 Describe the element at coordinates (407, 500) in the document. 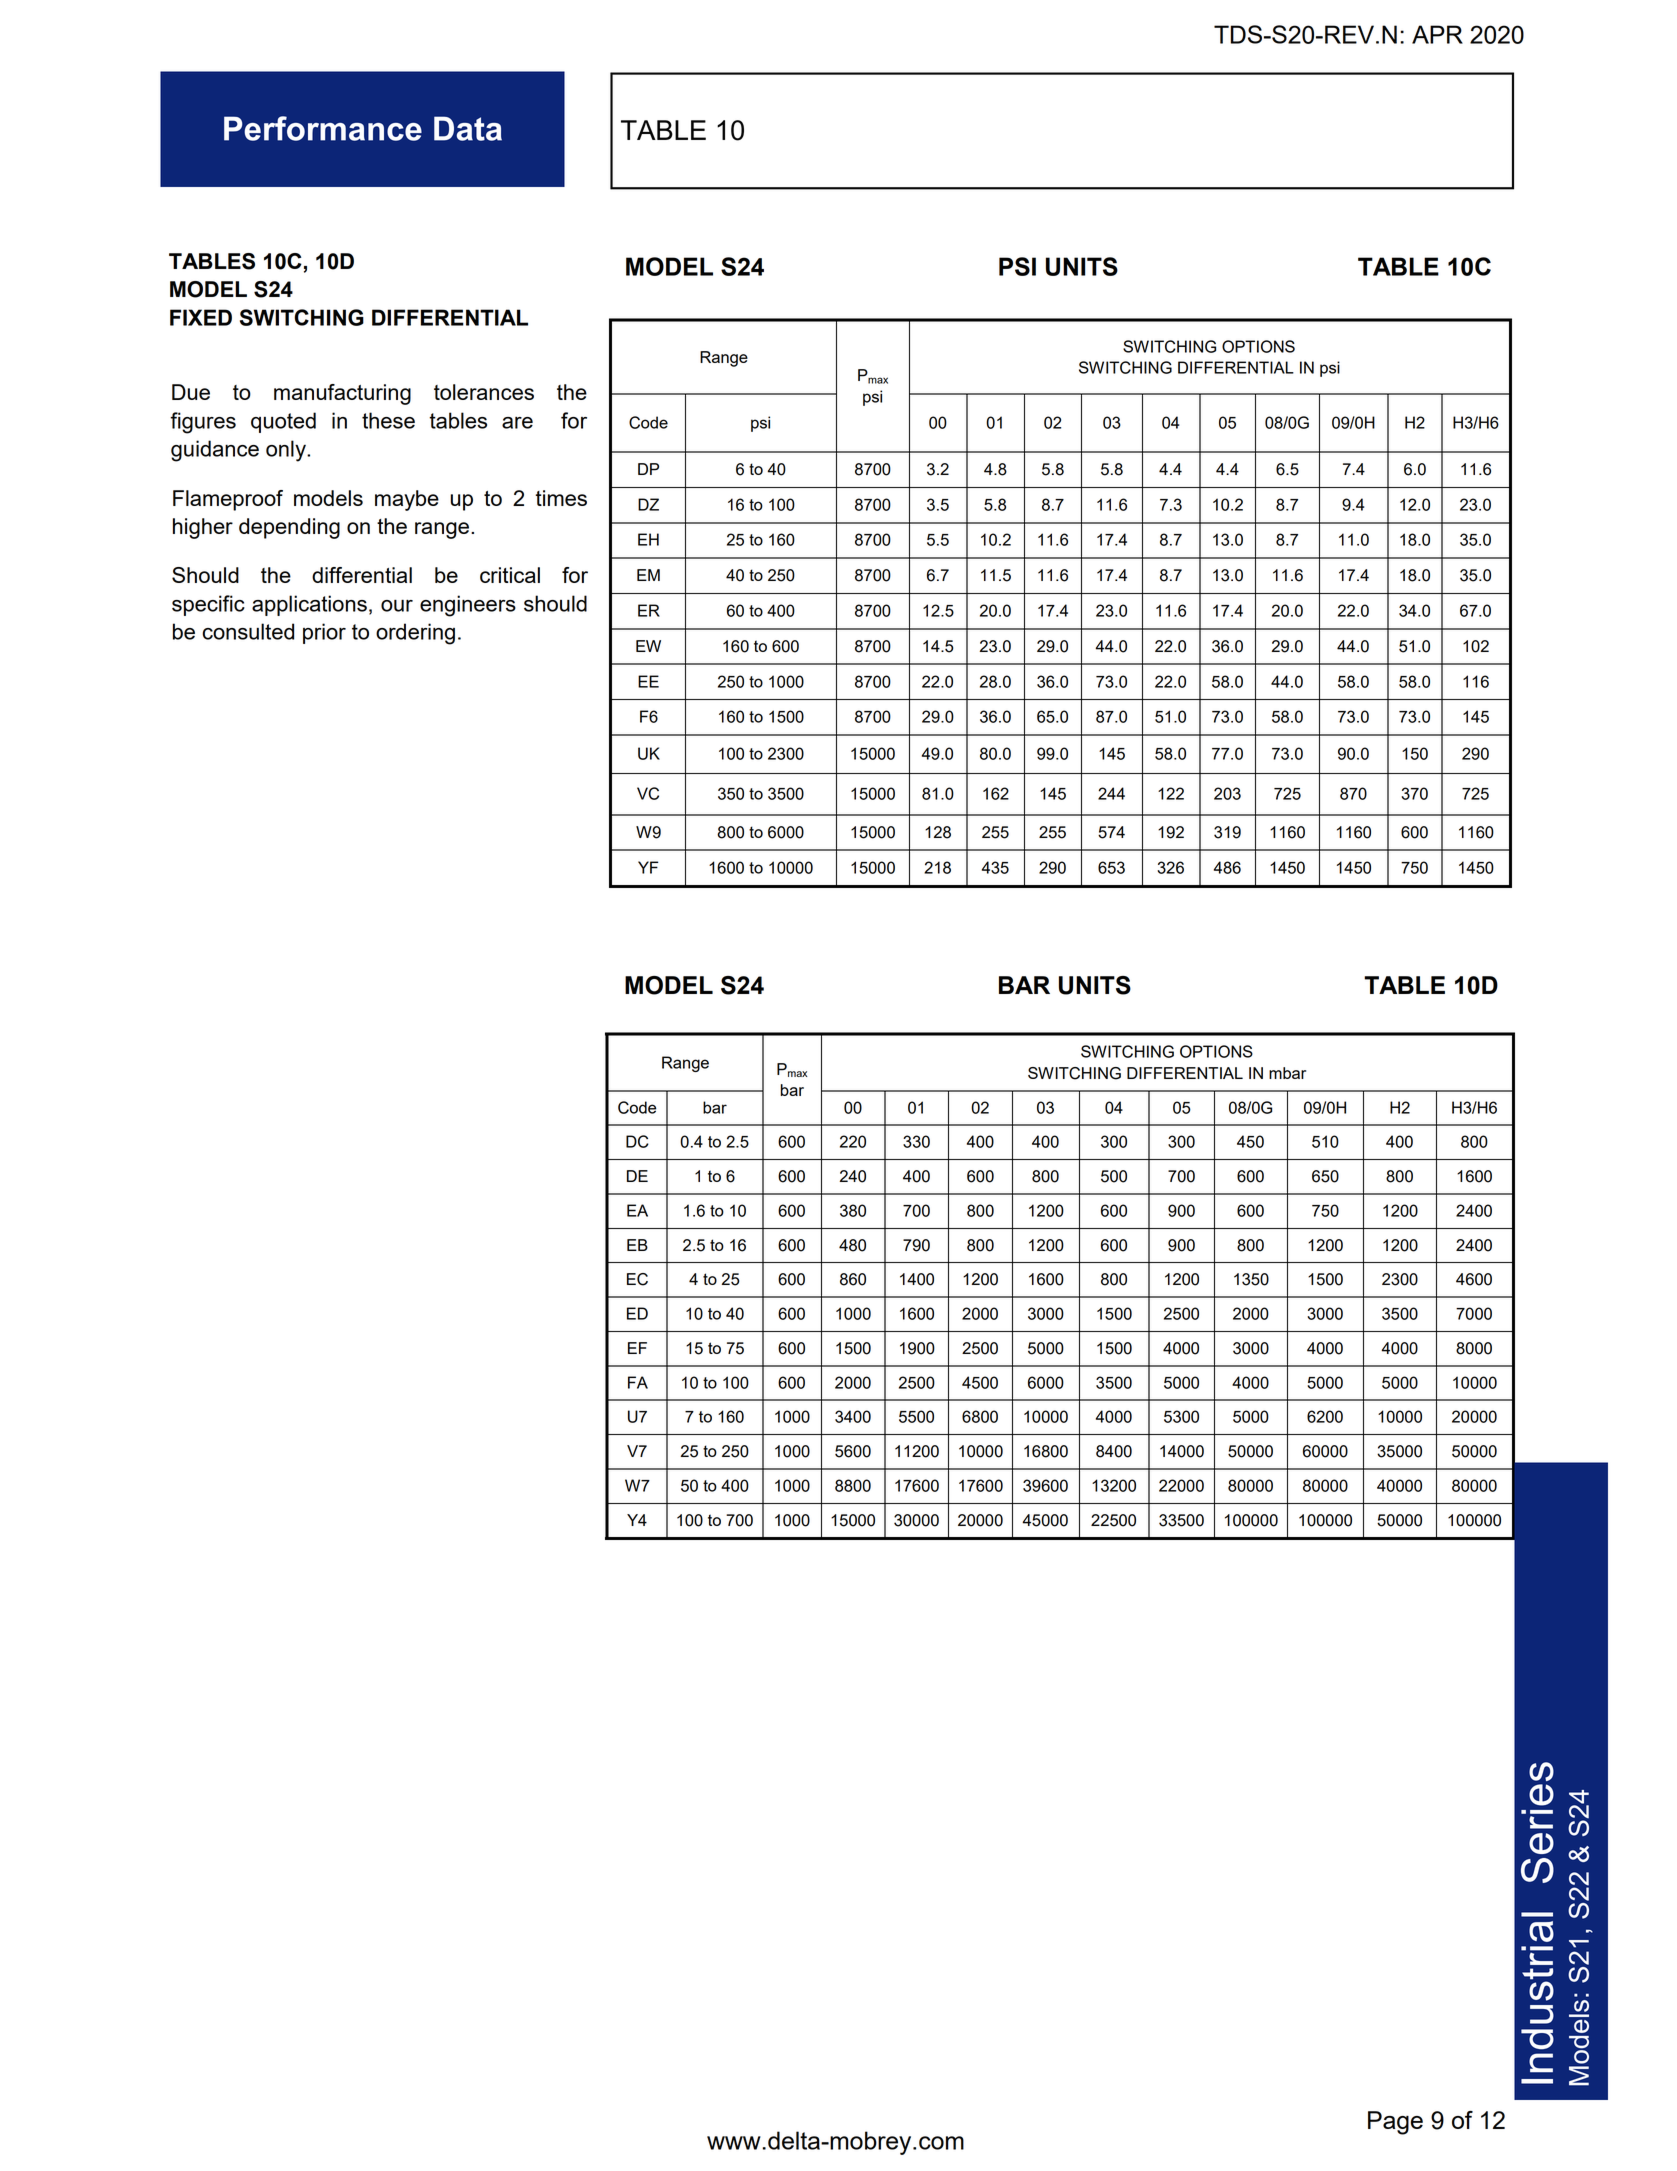

I see `maybe` at that location.
